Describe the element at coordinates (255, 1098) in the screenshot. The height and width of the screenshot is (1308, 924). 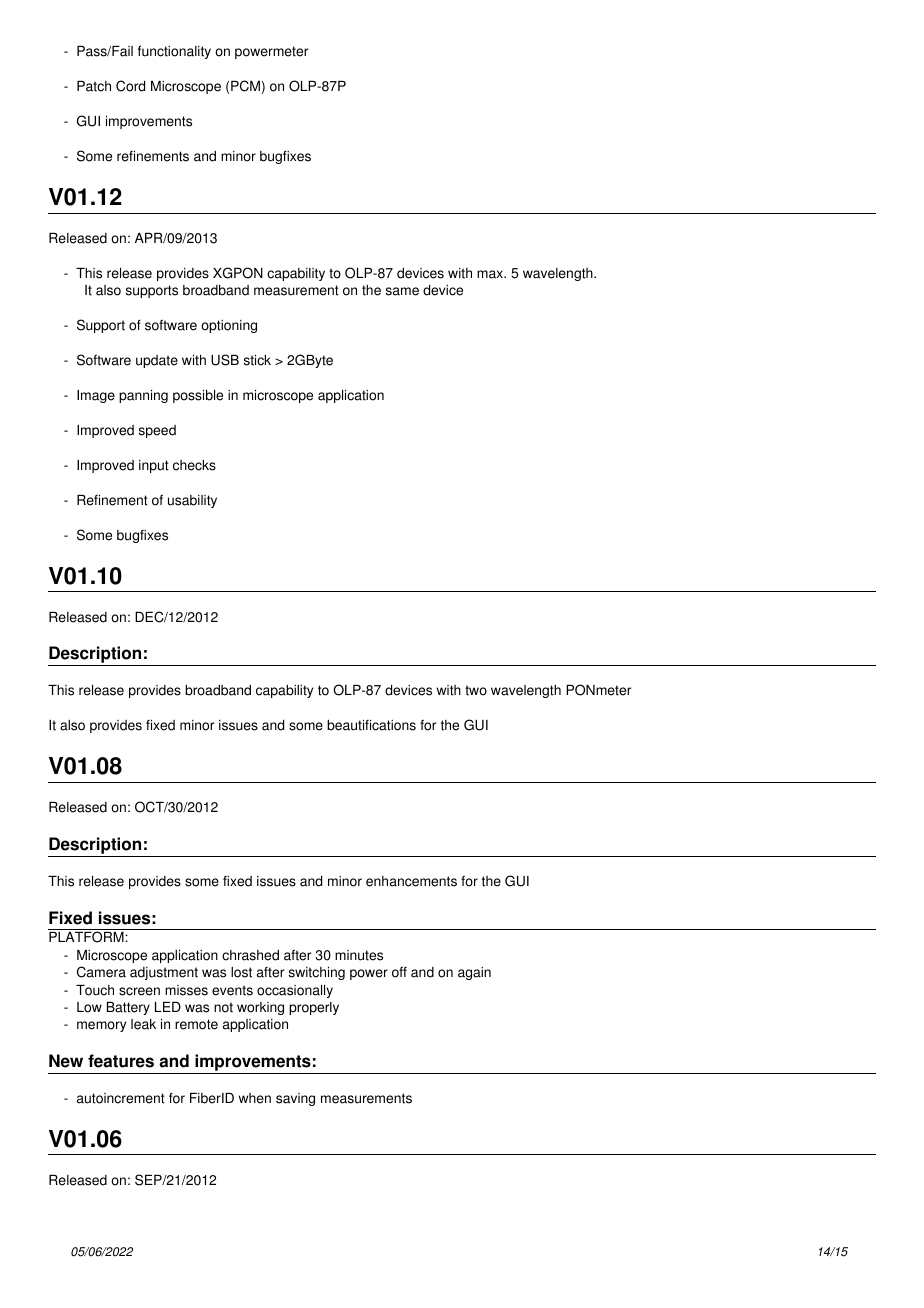
I see `when` at that location.
